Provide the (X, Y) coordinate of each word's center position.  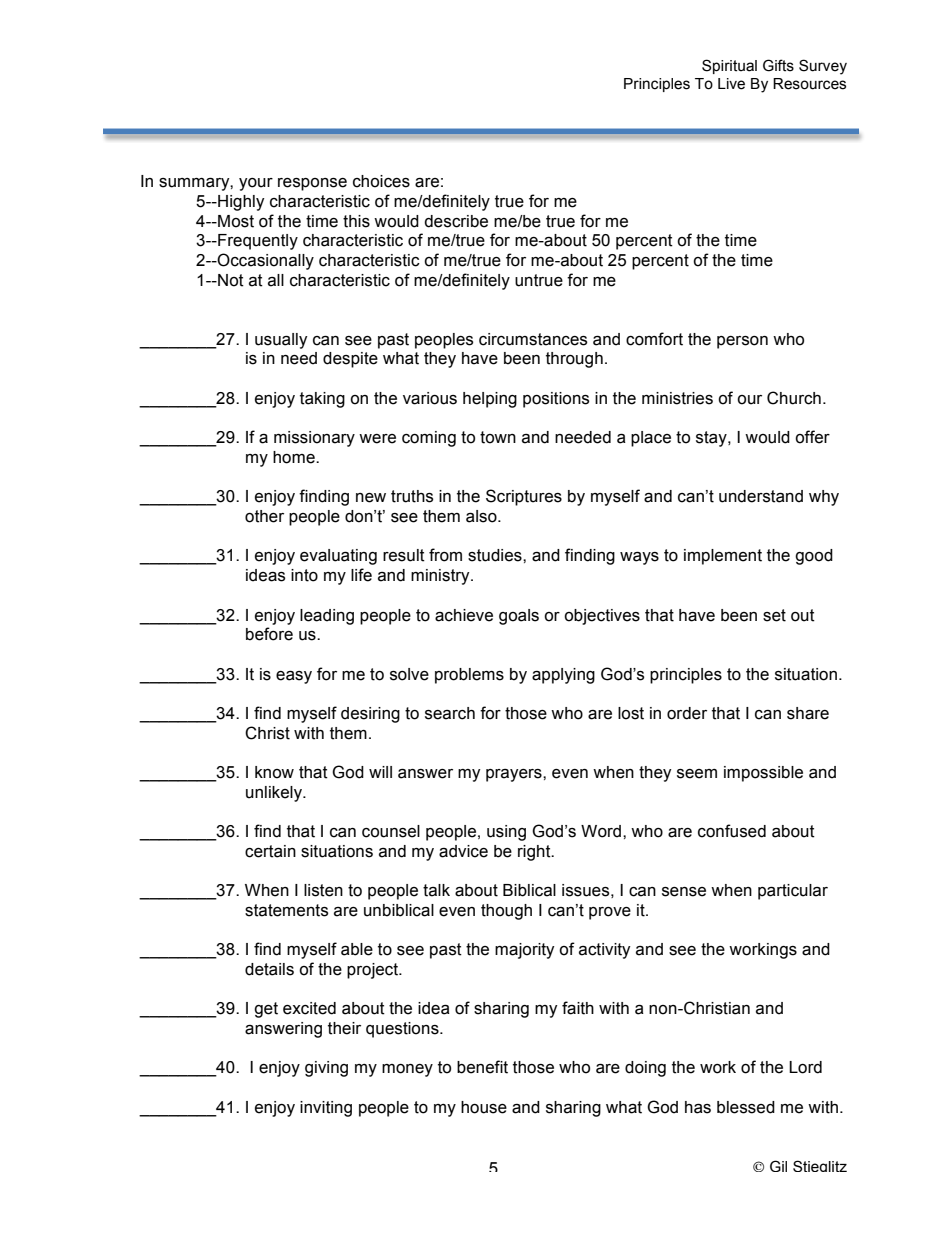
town (498, 437)
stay (712, 439)
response (312, 184)
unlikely (275, 794)
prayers (515, 775)
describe (456, 221)
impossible (763, 774)
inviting (326, 1109)
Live (731, 84)
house (484, 1107)
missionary (314, 439)
